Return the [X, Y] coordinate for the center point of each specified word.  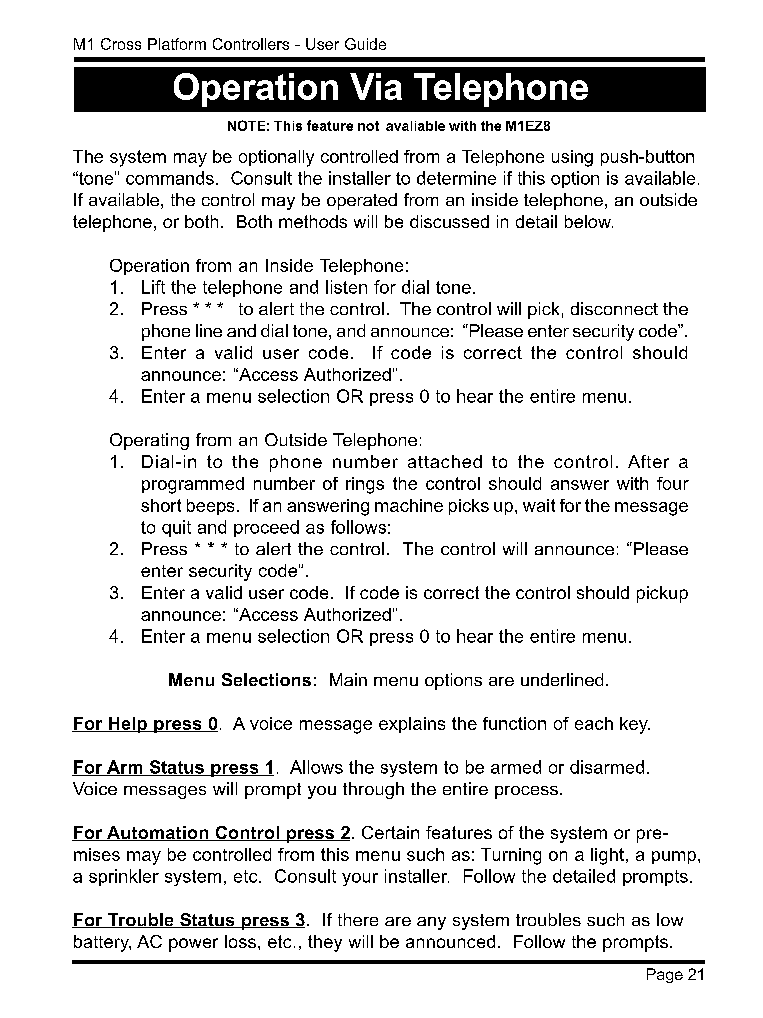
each [594, 723]
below [589, 221]
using [572, 158]
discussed [449, 221]
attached [445, 461]
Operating [149, 441]
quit [176, 528]
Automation [158, 833]
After [648, 461]
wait [539, 505]
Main [348, 679]
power [193, 945]
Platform [177, 44]
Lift [153, 287]
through [373, 790]
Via [376, 86]
